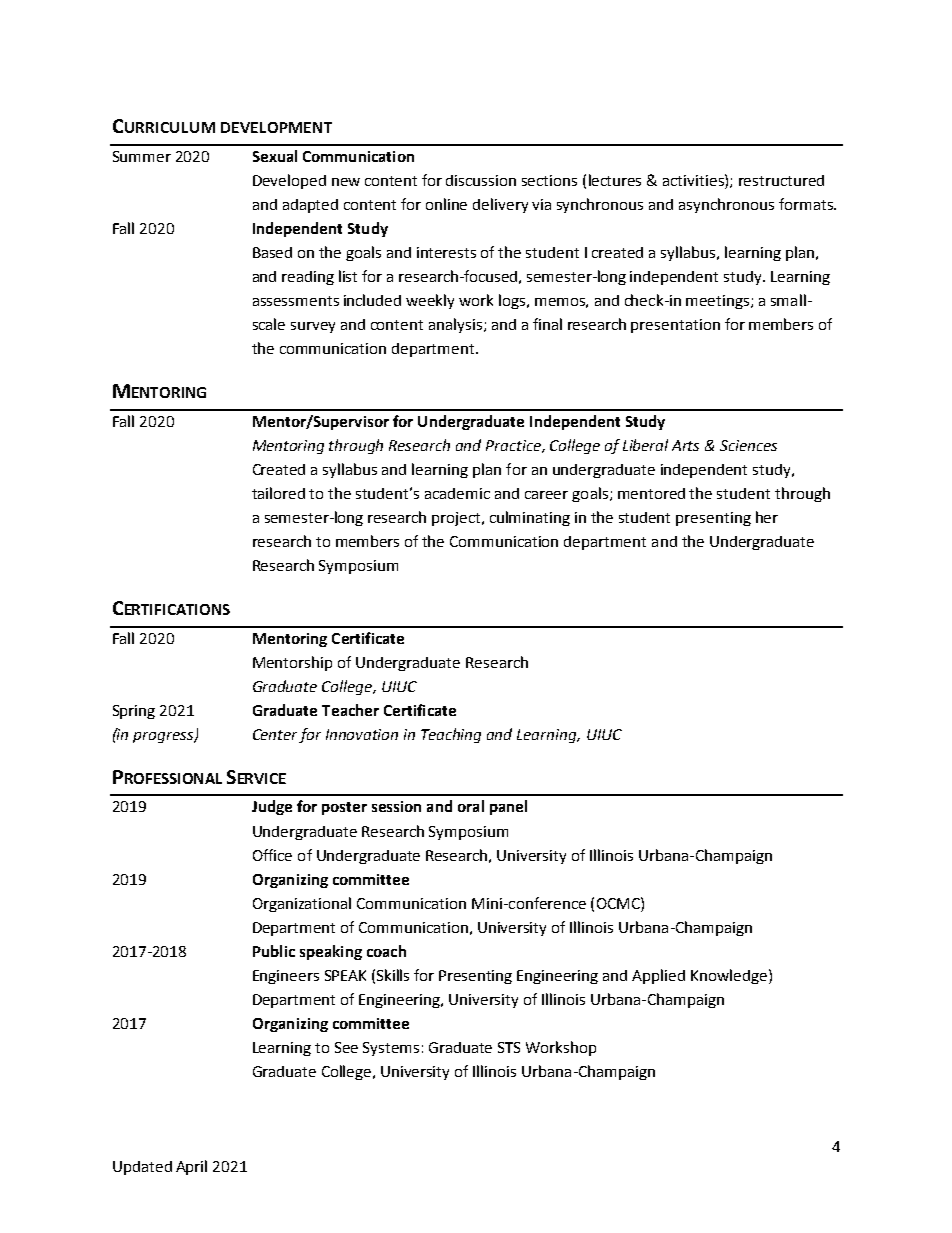 This screenshot has width=952, height=1233. What do you see at coordinates (748, 445) in the screenshot?
I see `Sciences` at bounding box center [748, 445].
